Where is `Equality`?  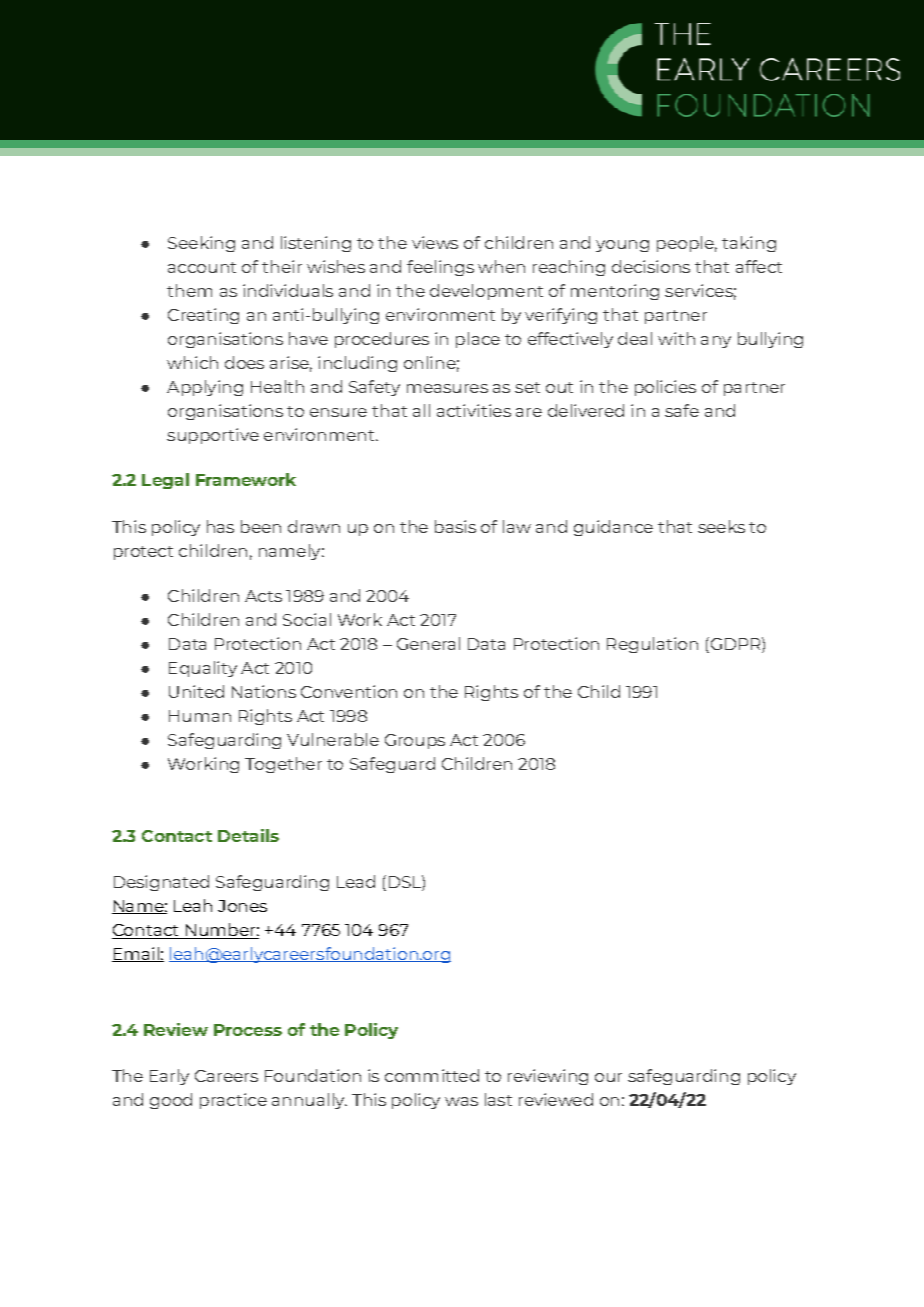 Equality is located at coordinates (203, 669).
